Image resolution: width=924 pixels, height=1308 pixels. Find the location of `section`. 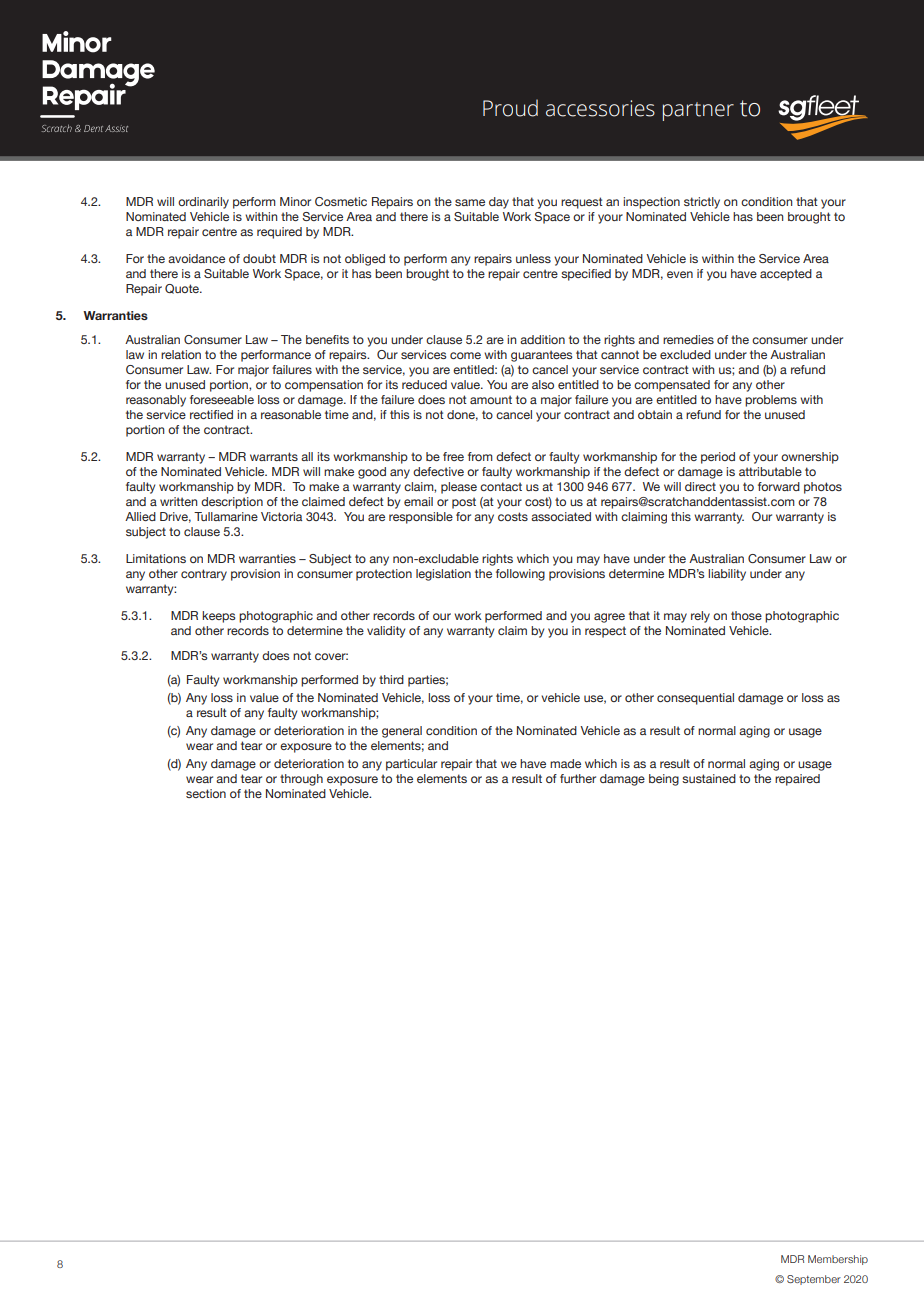

section is located at coordinates (206, 793).
